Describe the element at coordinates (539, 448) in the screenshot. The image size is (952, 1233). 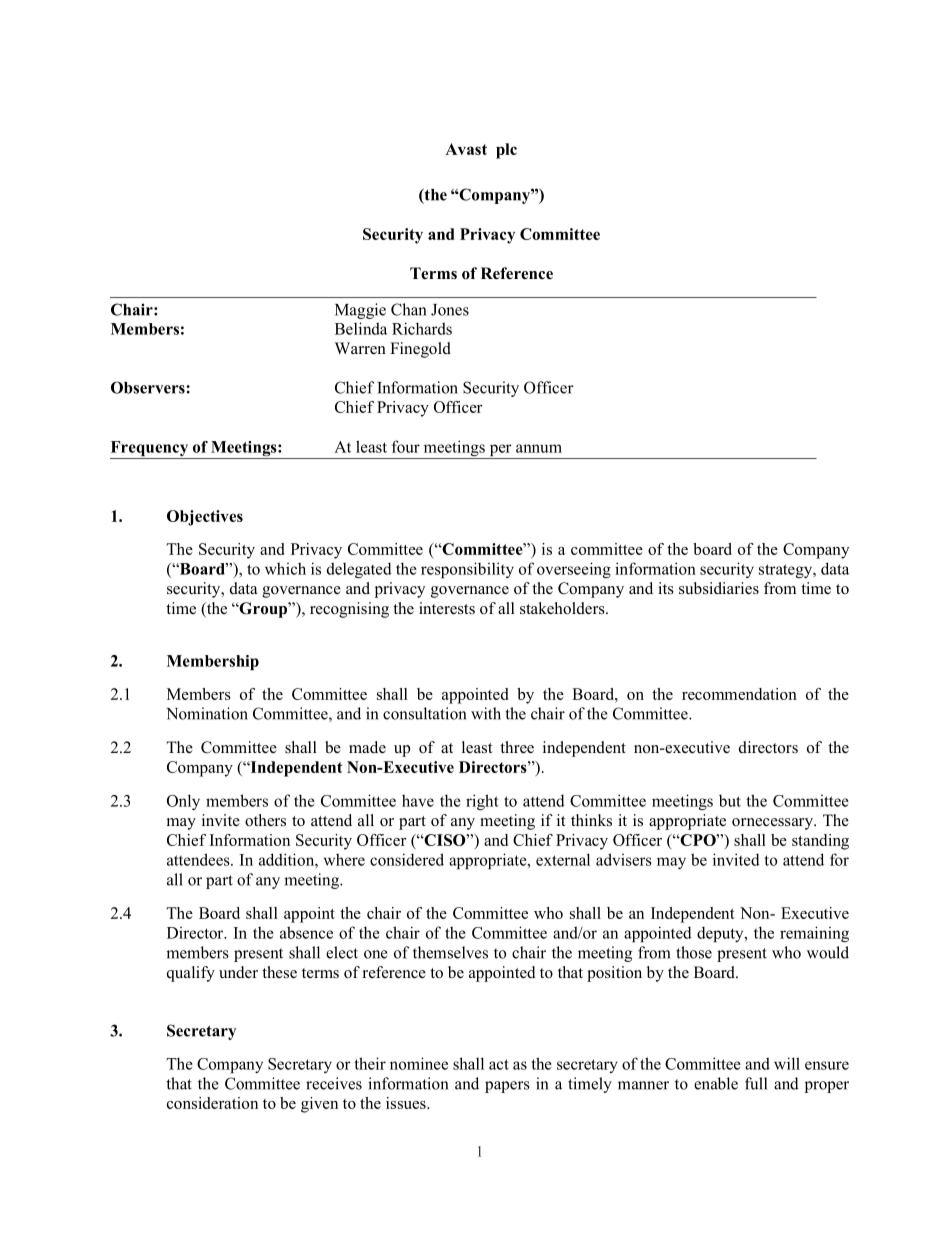
I see `annum` at that location.
